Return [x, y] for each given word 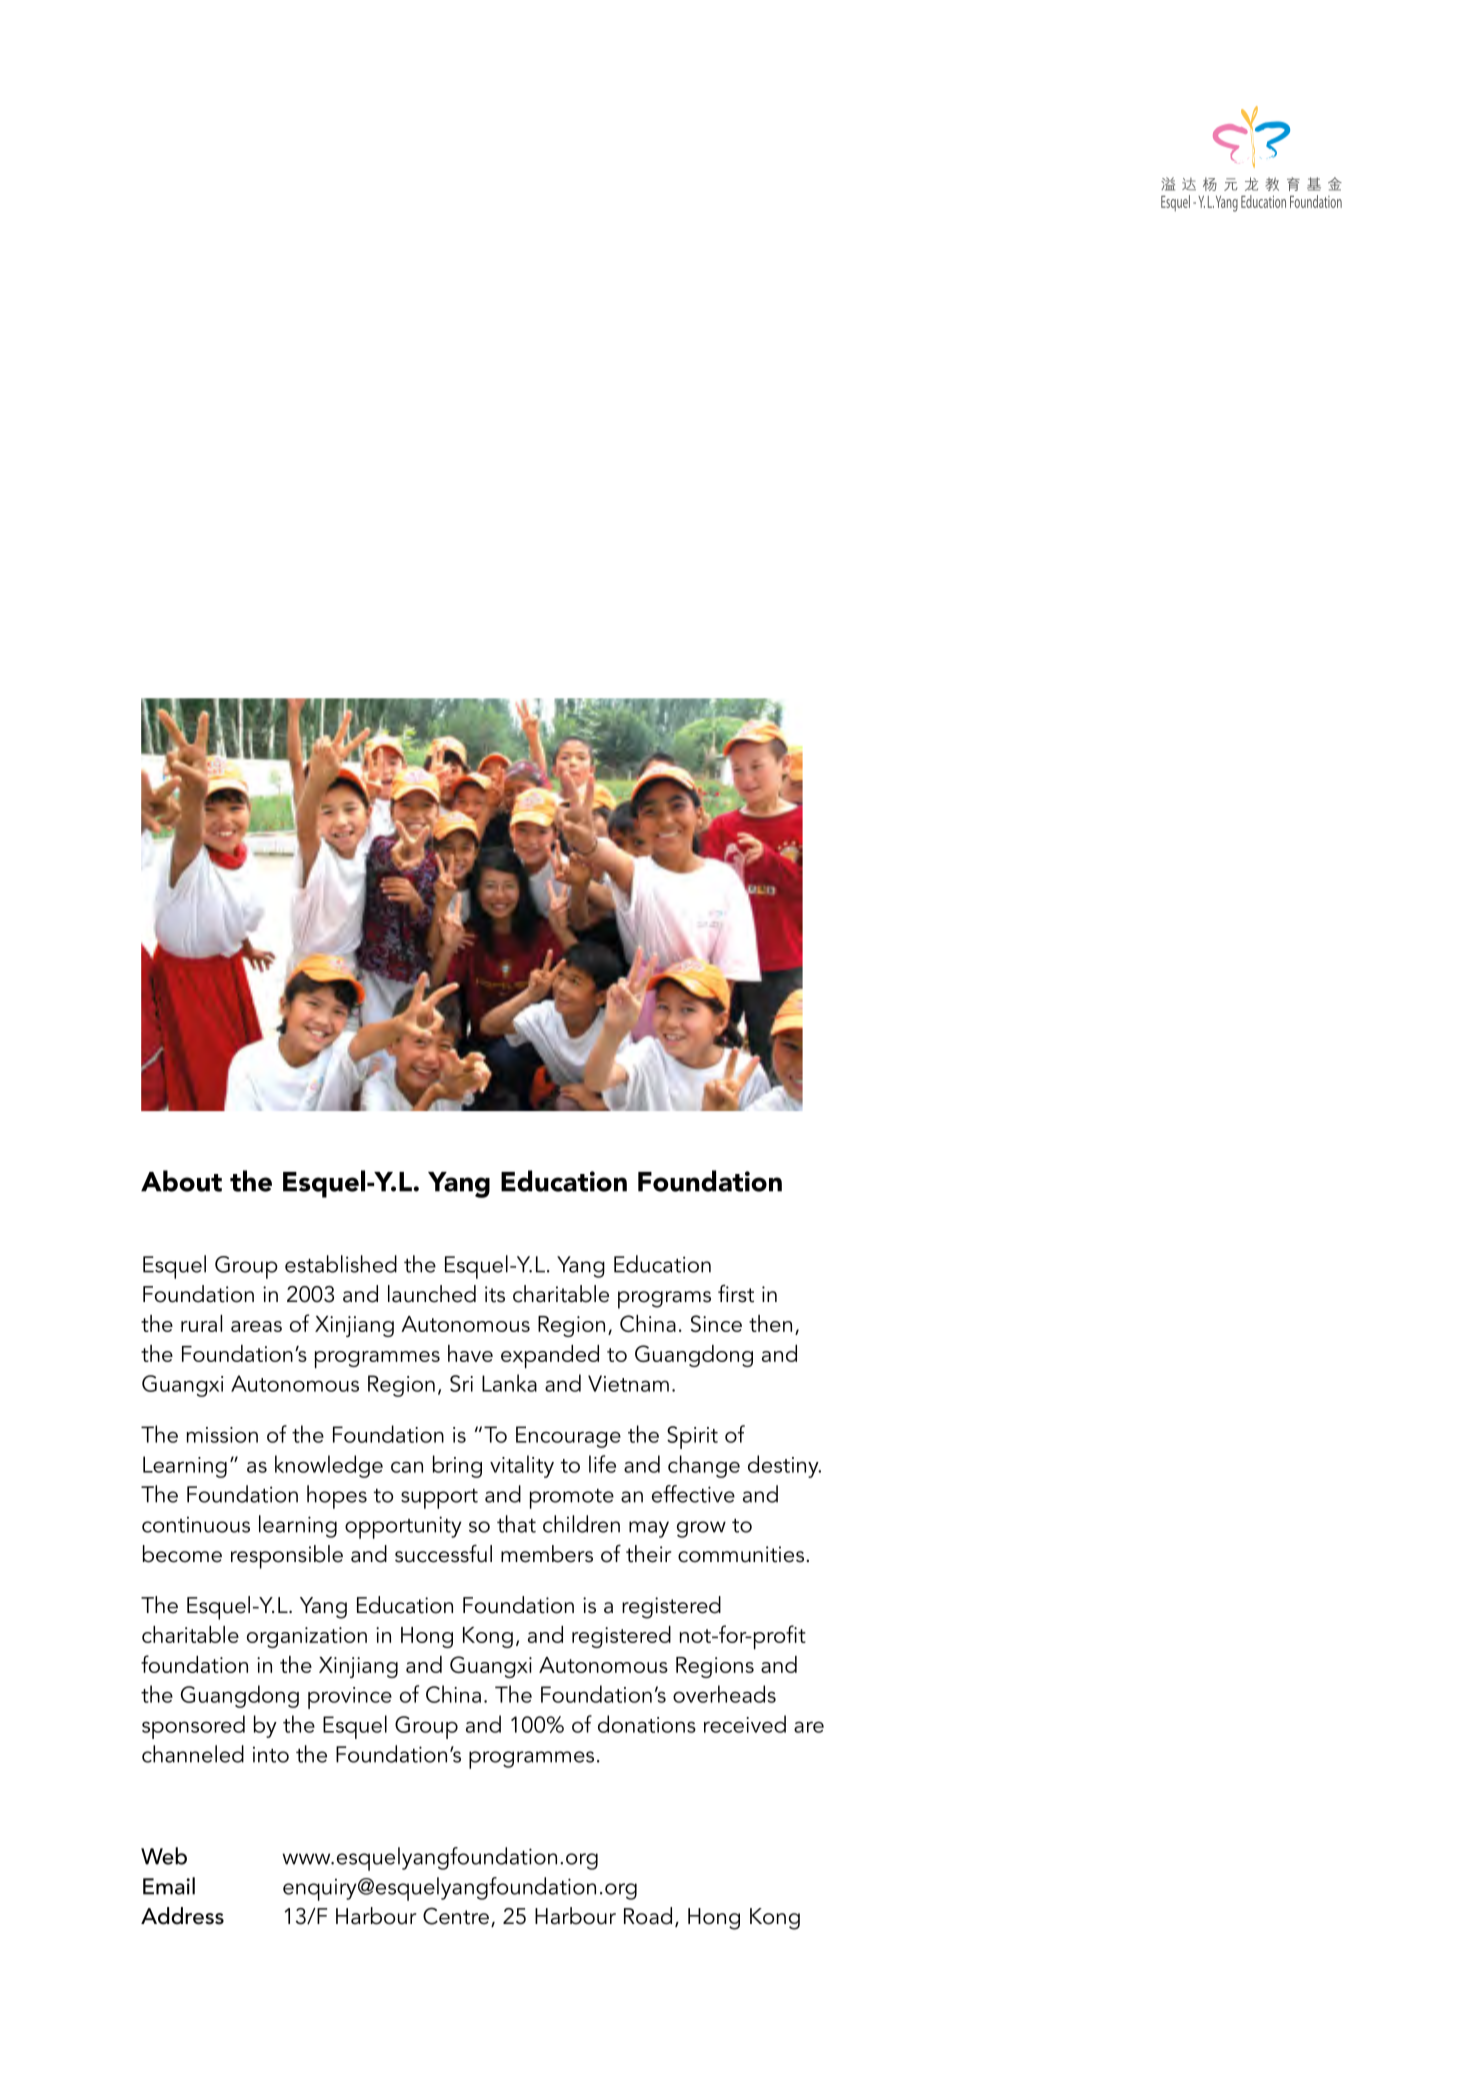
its [495, 1294]
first [736, 1294]
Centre [456, 1916]
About [181, 1181]
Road [648, 1916]
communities [741, 1554]
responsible [287, 1557]
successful [443, 1554]
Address [182, 1916]
